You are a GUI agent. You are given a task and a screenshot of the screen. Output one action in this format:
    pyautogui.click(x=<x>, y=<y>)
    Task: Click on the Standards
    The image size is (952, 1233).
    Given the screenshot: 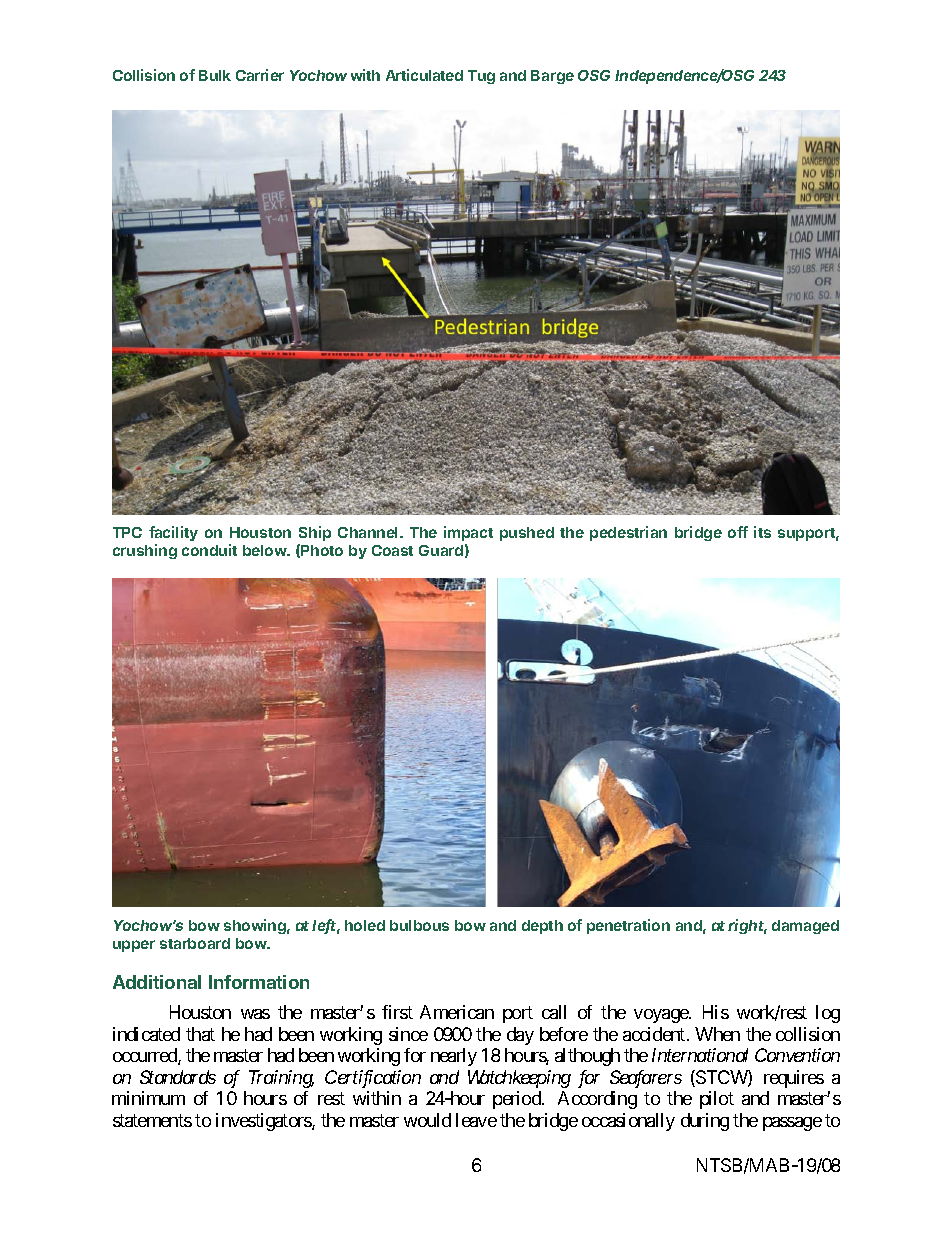 What is the action you would take?
    pyautogui.click(x=178, y=1077)
